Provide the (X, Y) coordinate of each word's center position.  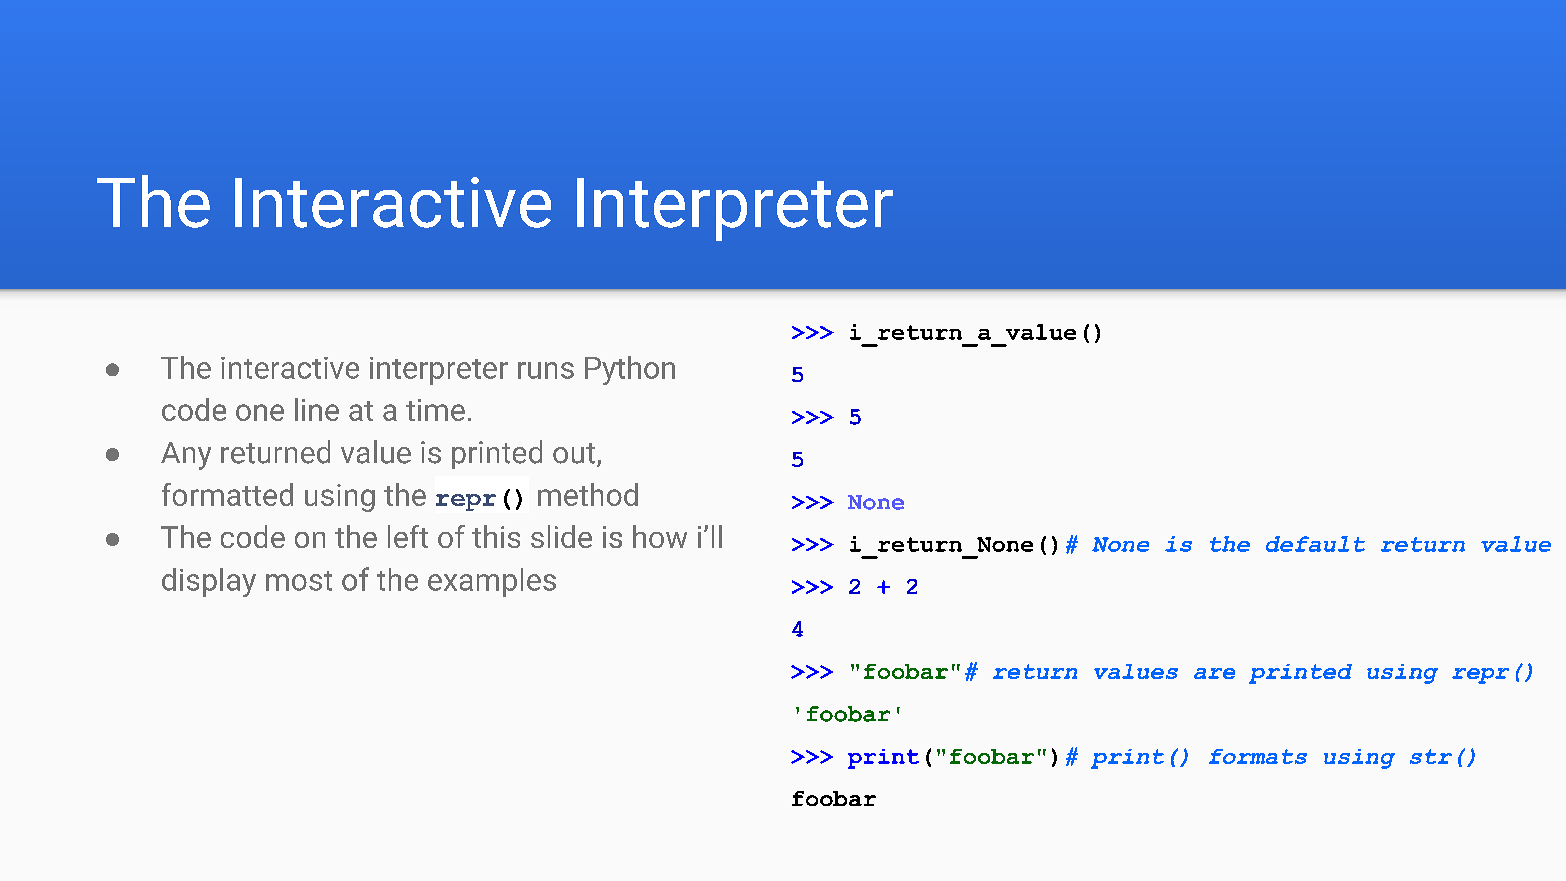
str (1431, 756)
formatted (227, 494)
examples (492, 582)
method (588, 494)
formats (1258, 756)
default (1315, 544)
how (660, 536)
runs (546, 370)
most (299, 581)
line (317, 409)
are (1214, 673)
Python (630, 370)
